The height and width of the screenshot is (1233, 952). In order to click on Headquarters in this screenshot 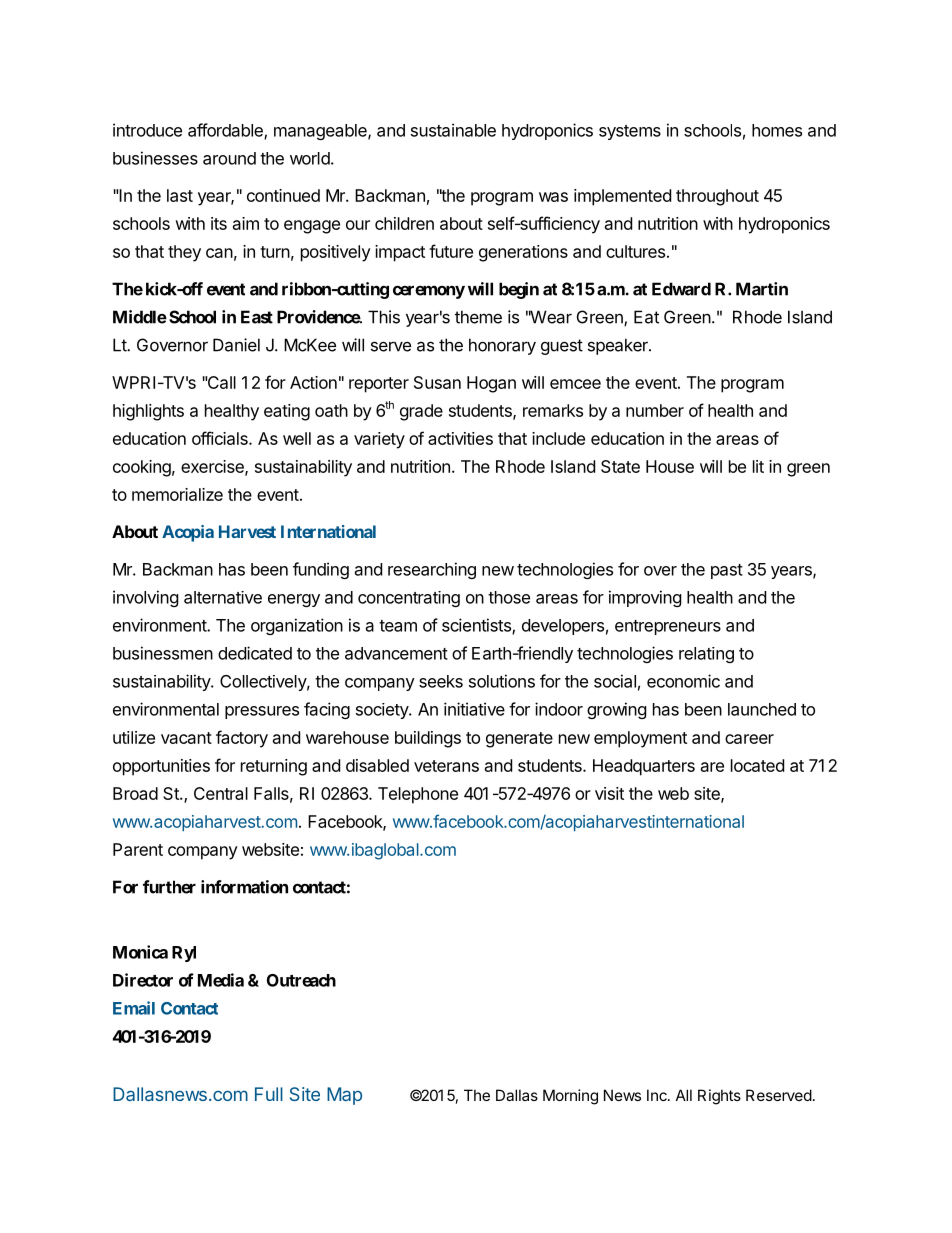, I will do `click(644, 767)`.
